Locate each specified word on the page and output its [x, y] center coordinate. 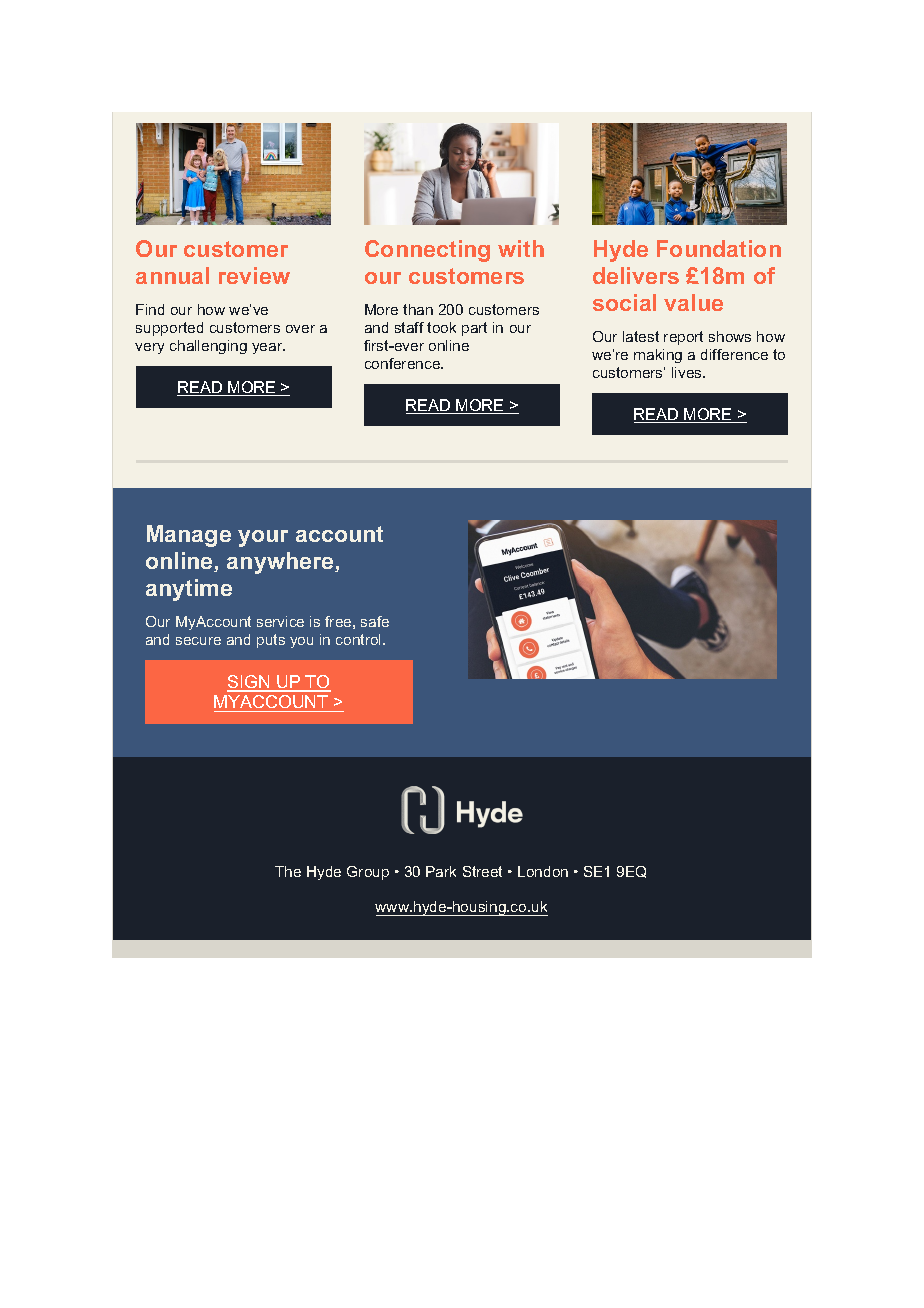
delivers [636, 275]
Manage [189, 536]
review [254, 275]
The [288, 871]
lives [688, 372]
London [543, 871]
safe [375, 621]
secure [198, 641]
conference [404, 363]
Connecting [427, 251]
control [360, 639]
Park [441, 871]
